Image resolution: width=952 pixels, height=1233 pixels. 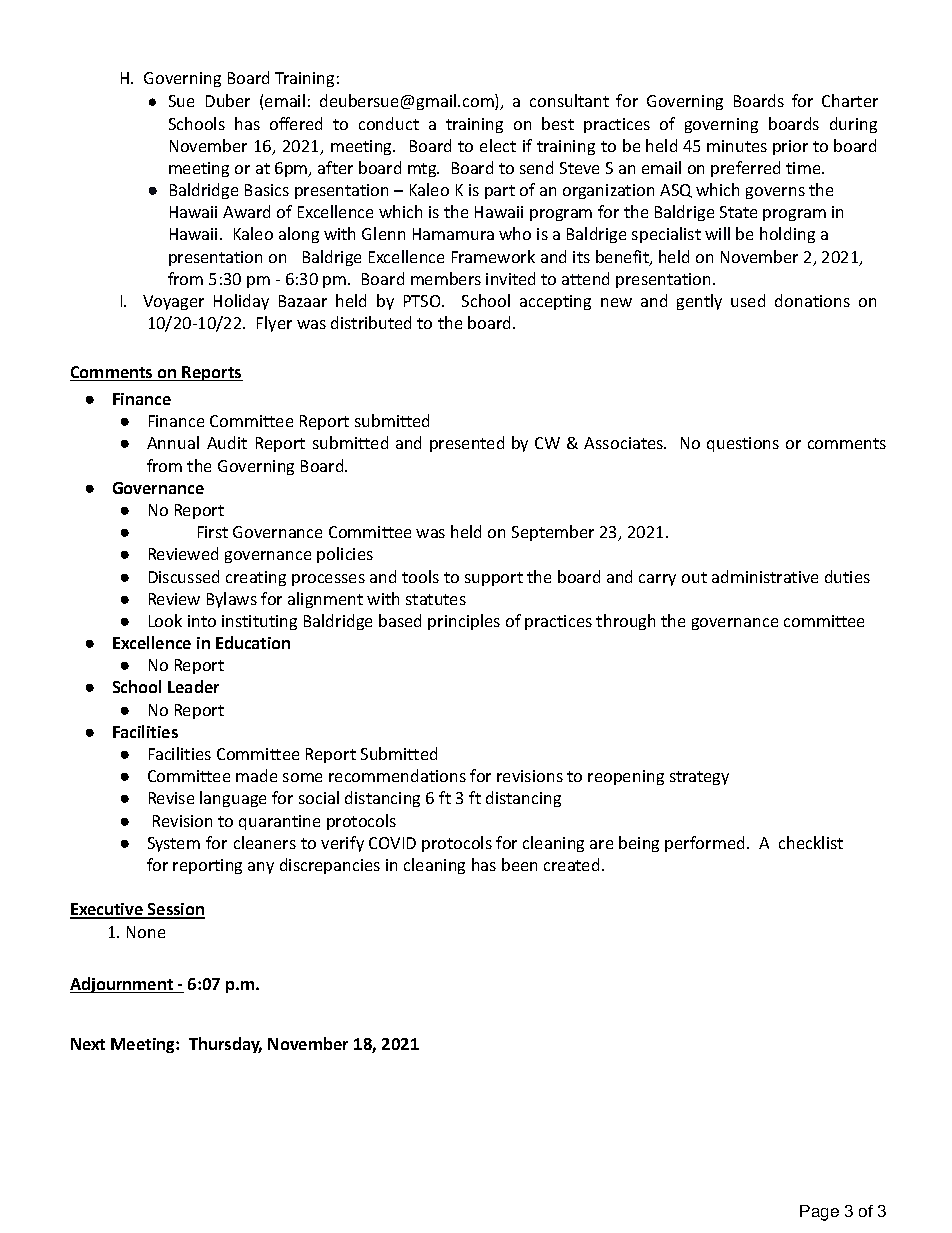 What do you see at coordinates (737, 146) in the screenshot?
I see `minutes` at bounding box center [737, 146].
